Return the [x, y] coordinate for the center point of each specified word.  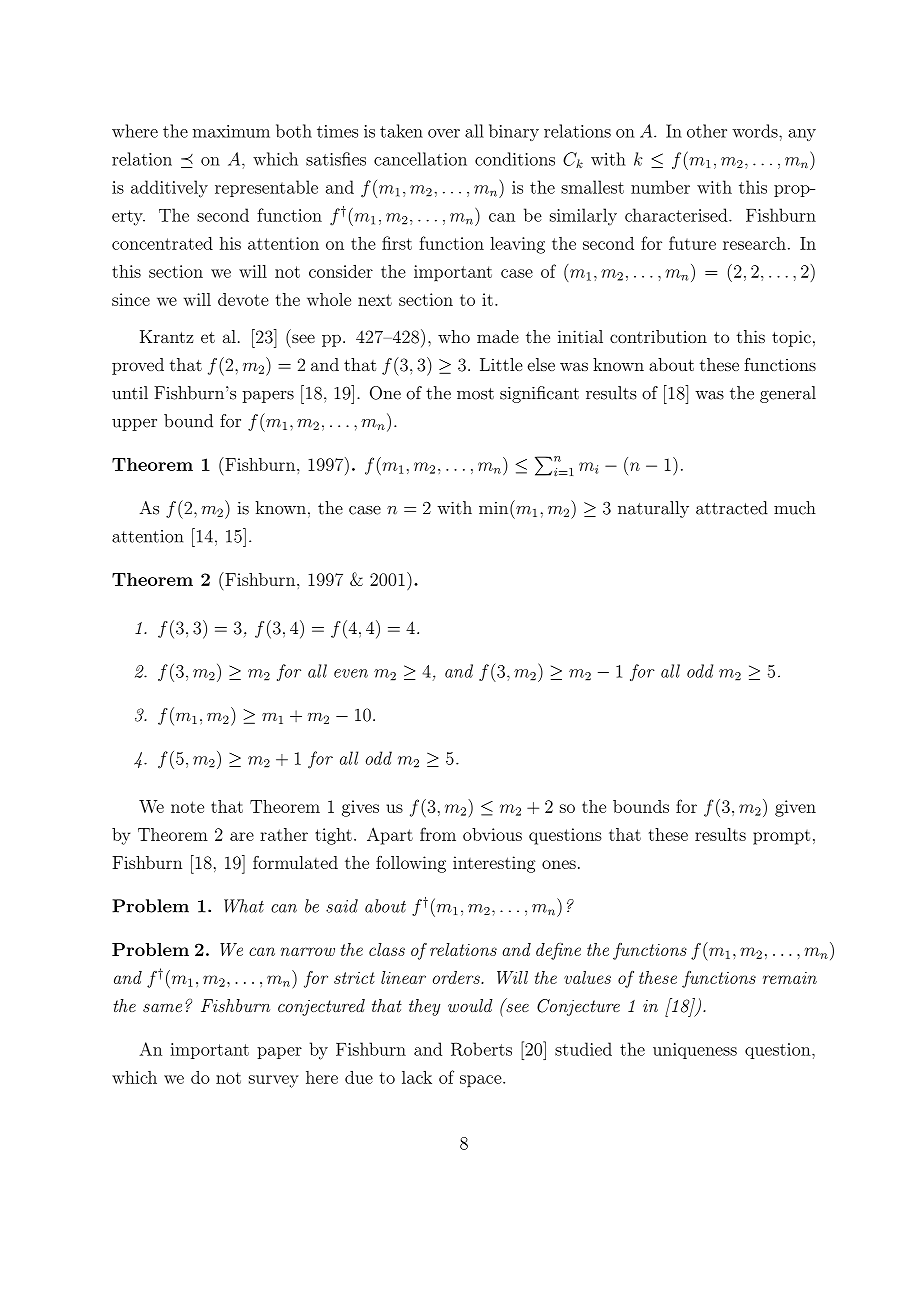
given [795, 808]
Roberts [481, 1049]
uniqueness [695, 1051]
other [707, 131]
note [187, 807]
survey [274, 1081]
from [438, 834]
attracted [732, 508]
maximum [231, 131]
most [475, 394]
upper [134, 425]
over [444, 133]
